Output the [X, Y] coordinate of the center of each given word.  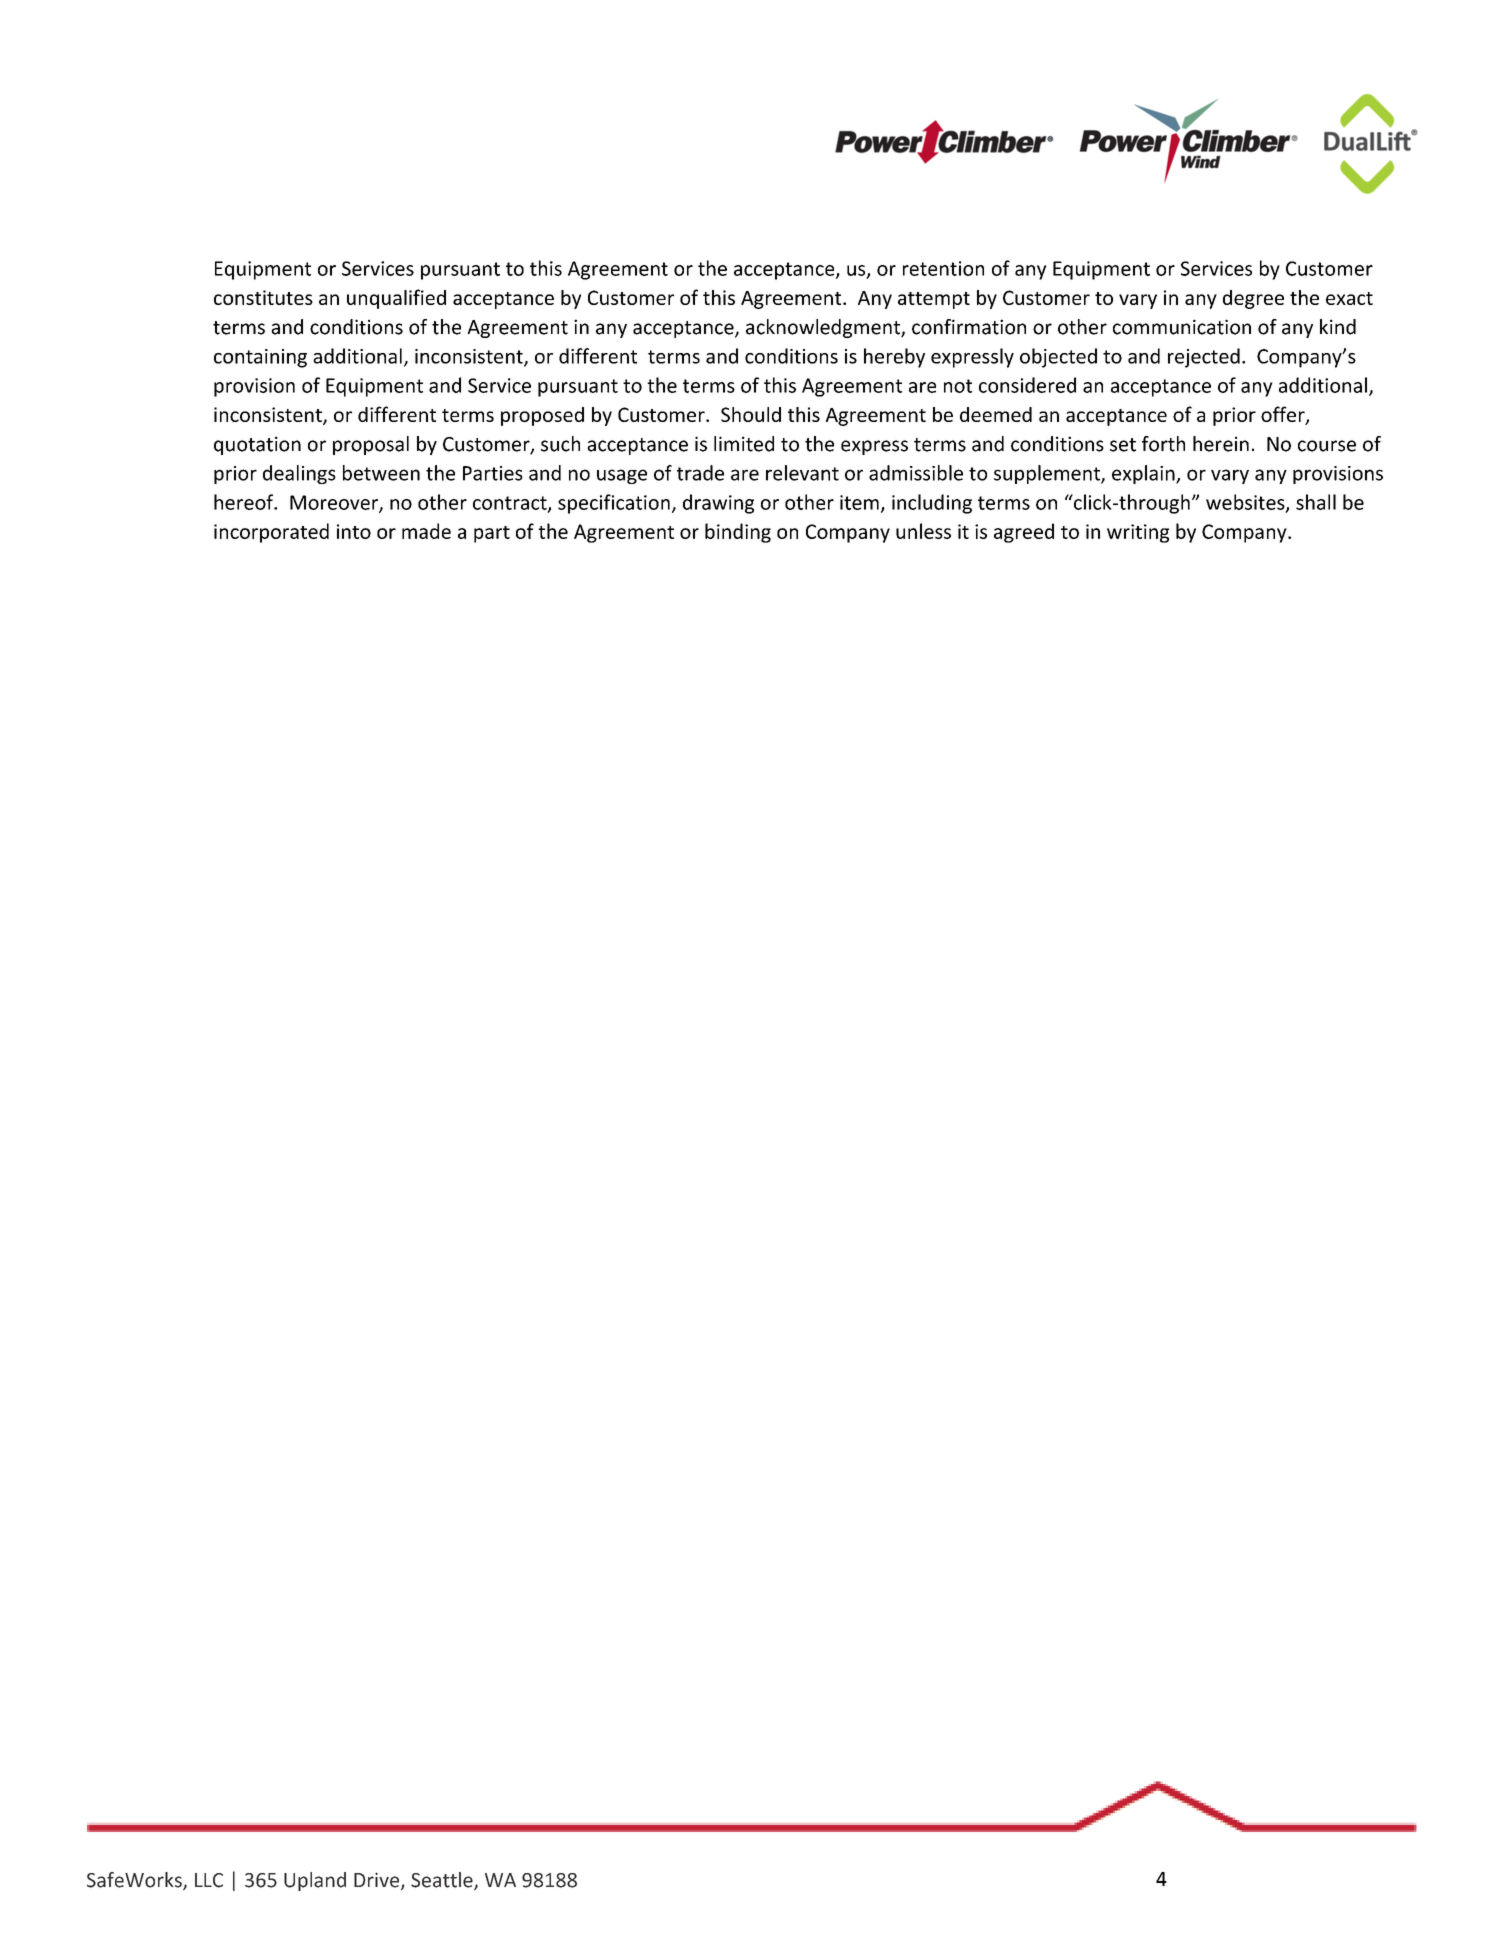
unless [923, 531]
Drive [378, 1881]
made [426, 531]
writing [1138, 533]
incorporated [271, 533]
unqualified [396, 299]
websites [1246, 503]
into [354, 531]
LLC [209, 1880]
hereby [894, 358]
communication [1182, 327]
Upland [315, 1881]
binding [738, 533]
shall [1316, 502]
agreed [1024, 533]
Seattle [443, 1881]
